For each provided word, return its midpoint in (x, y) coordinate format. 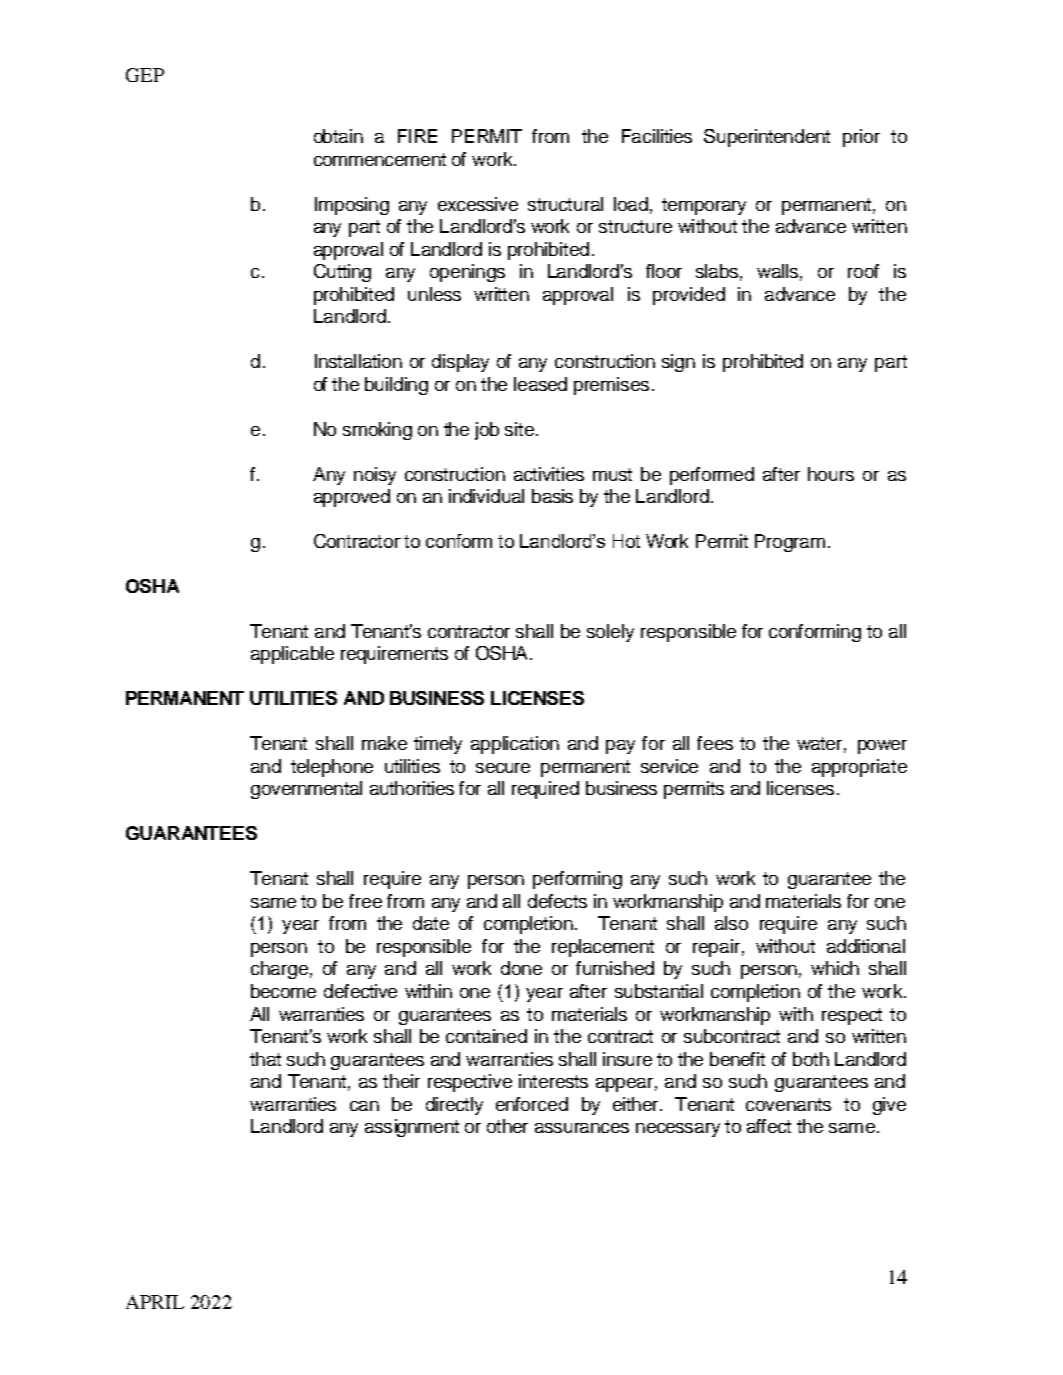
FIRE (417, 136)
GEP (145, 75)
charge (279, 970)
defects (557, 901)
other (507, 1126)
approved (352, 498)
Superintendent (767, 138)
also (731, 923)
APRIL (155, 1302)
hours (831, 474)
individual (486, 496)
